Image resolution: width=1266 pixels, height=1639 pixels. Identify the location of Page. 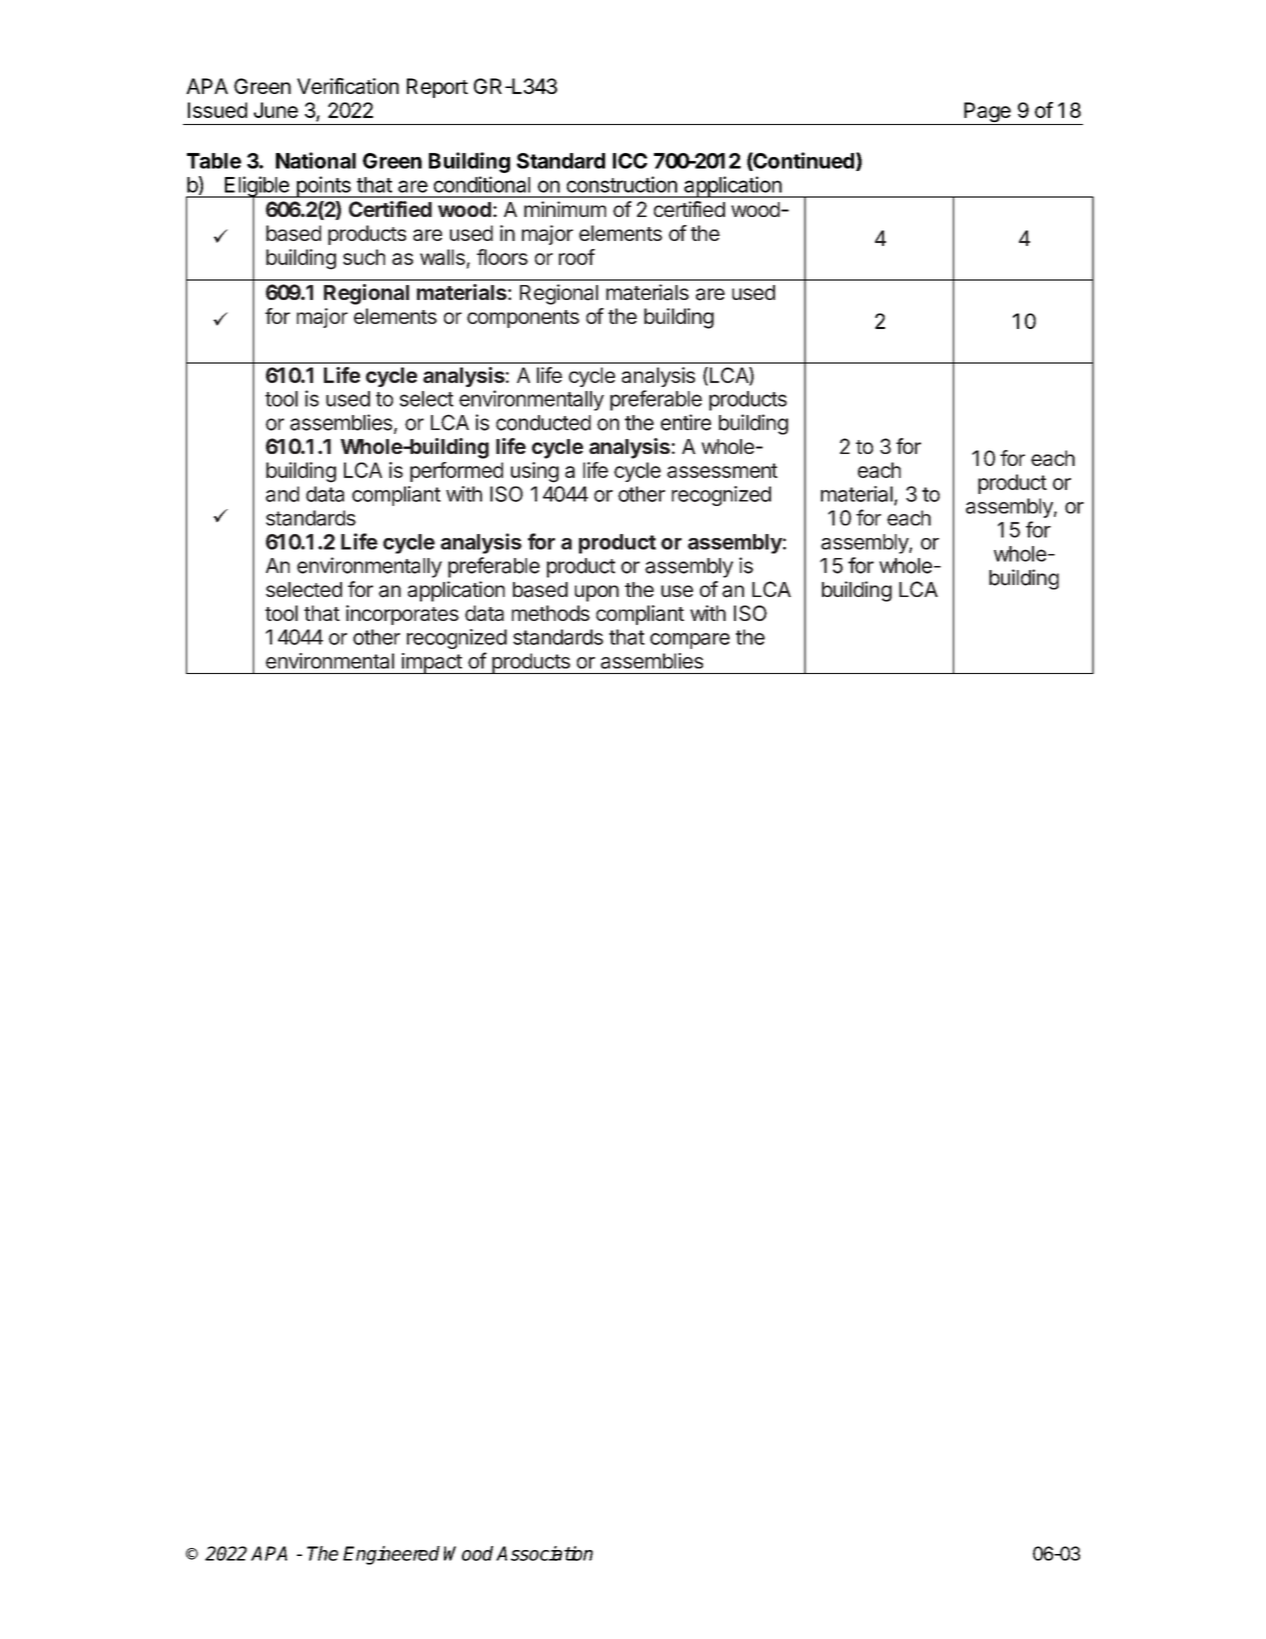
(987, 113).
